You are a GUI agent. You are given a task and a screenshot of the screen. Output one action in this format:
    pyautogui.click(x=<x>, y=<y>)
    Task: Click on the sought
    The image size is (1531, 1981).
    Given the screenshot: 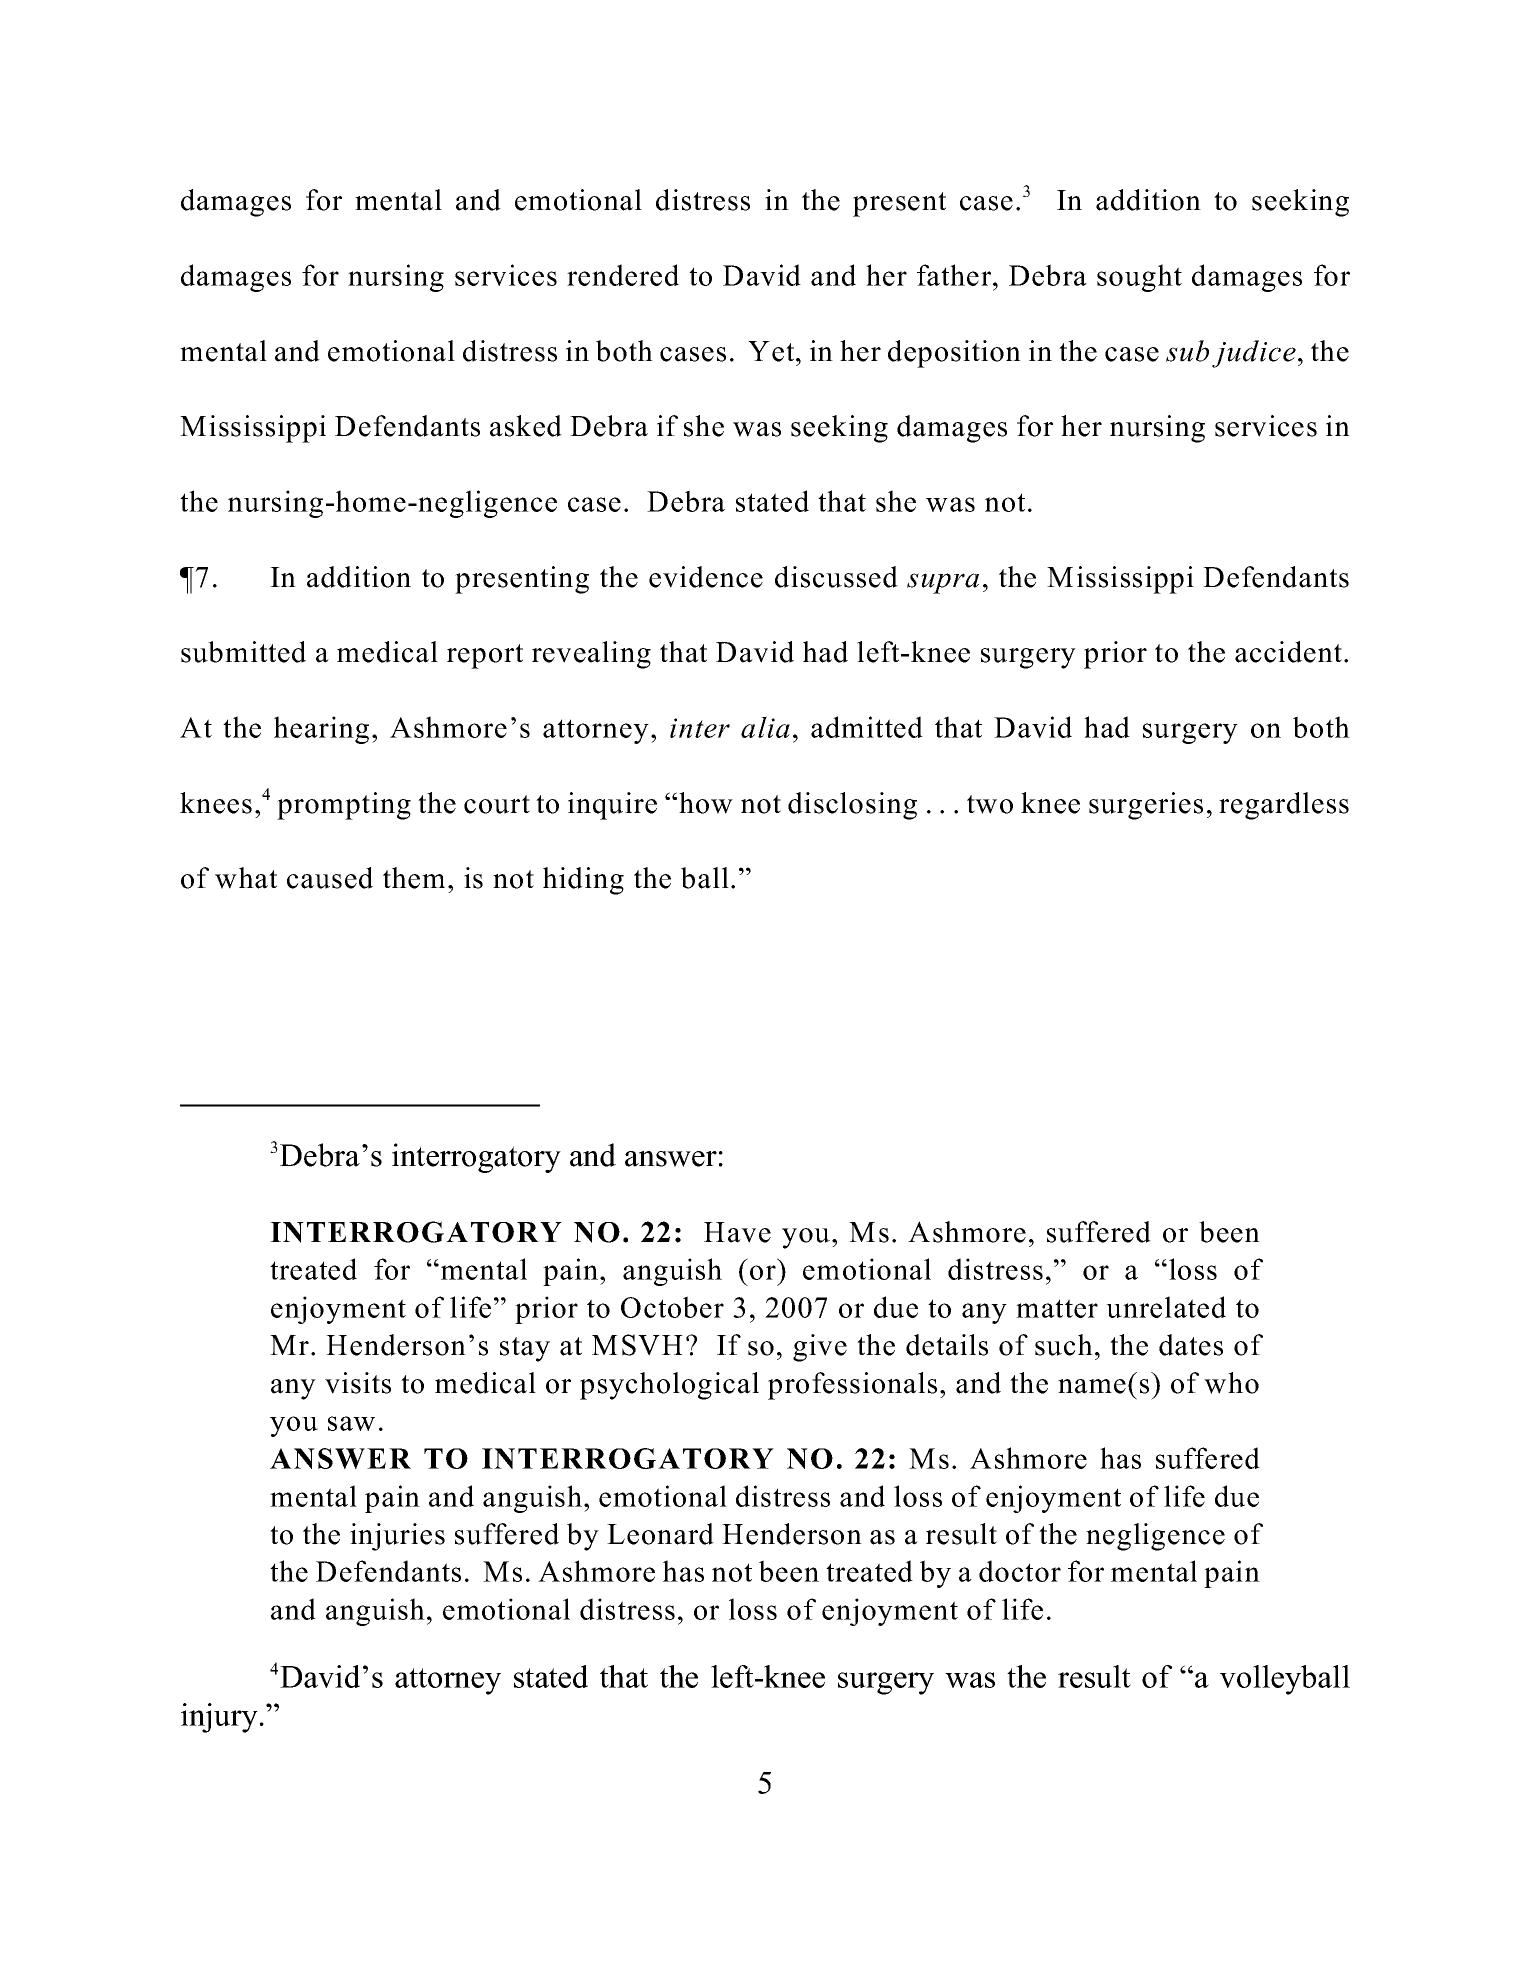 What is the action you would take?
    pyautogui.click(x=1139, y=278)
